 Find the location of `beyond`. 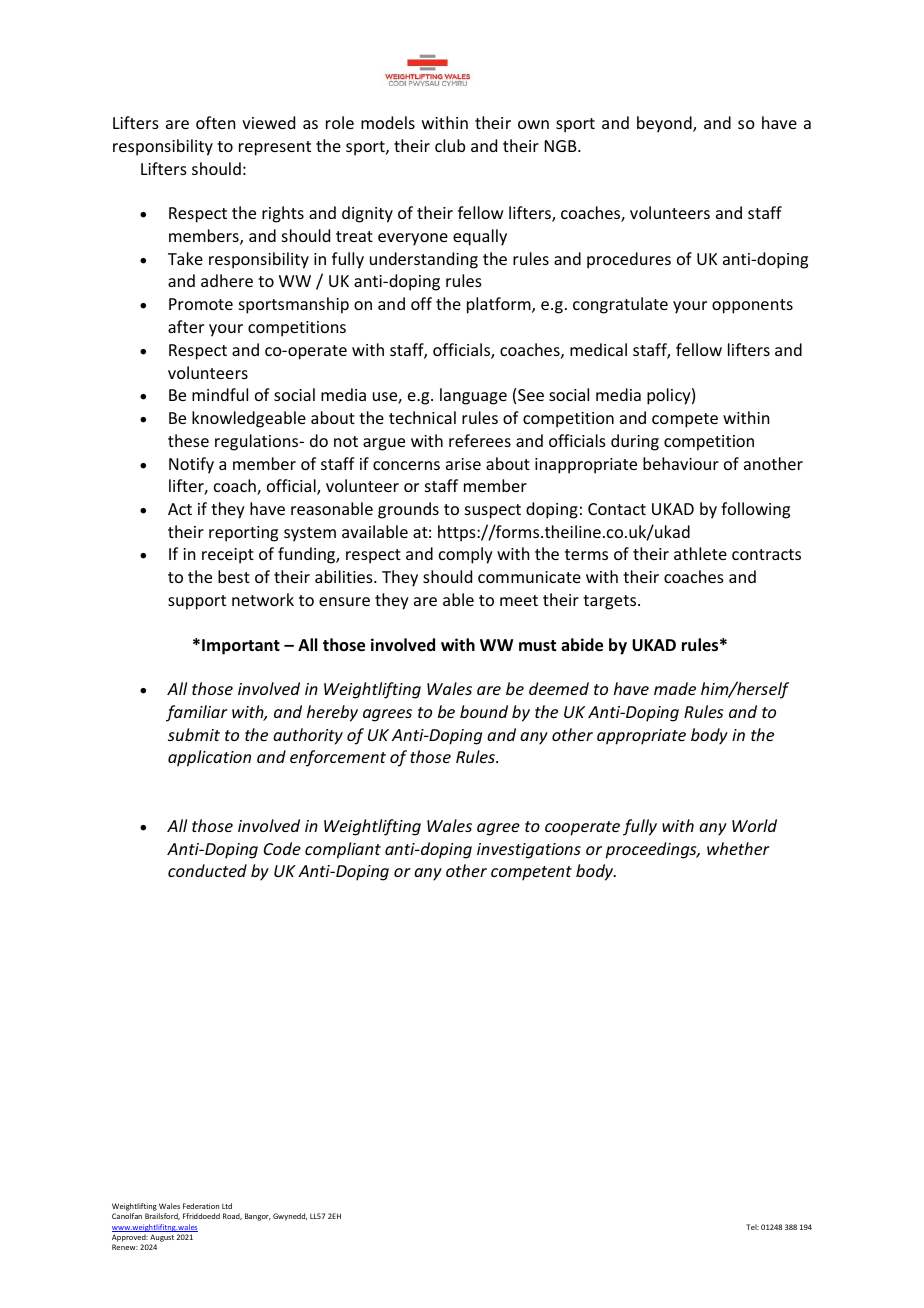

beyond is located at coordinates (665, 124).
